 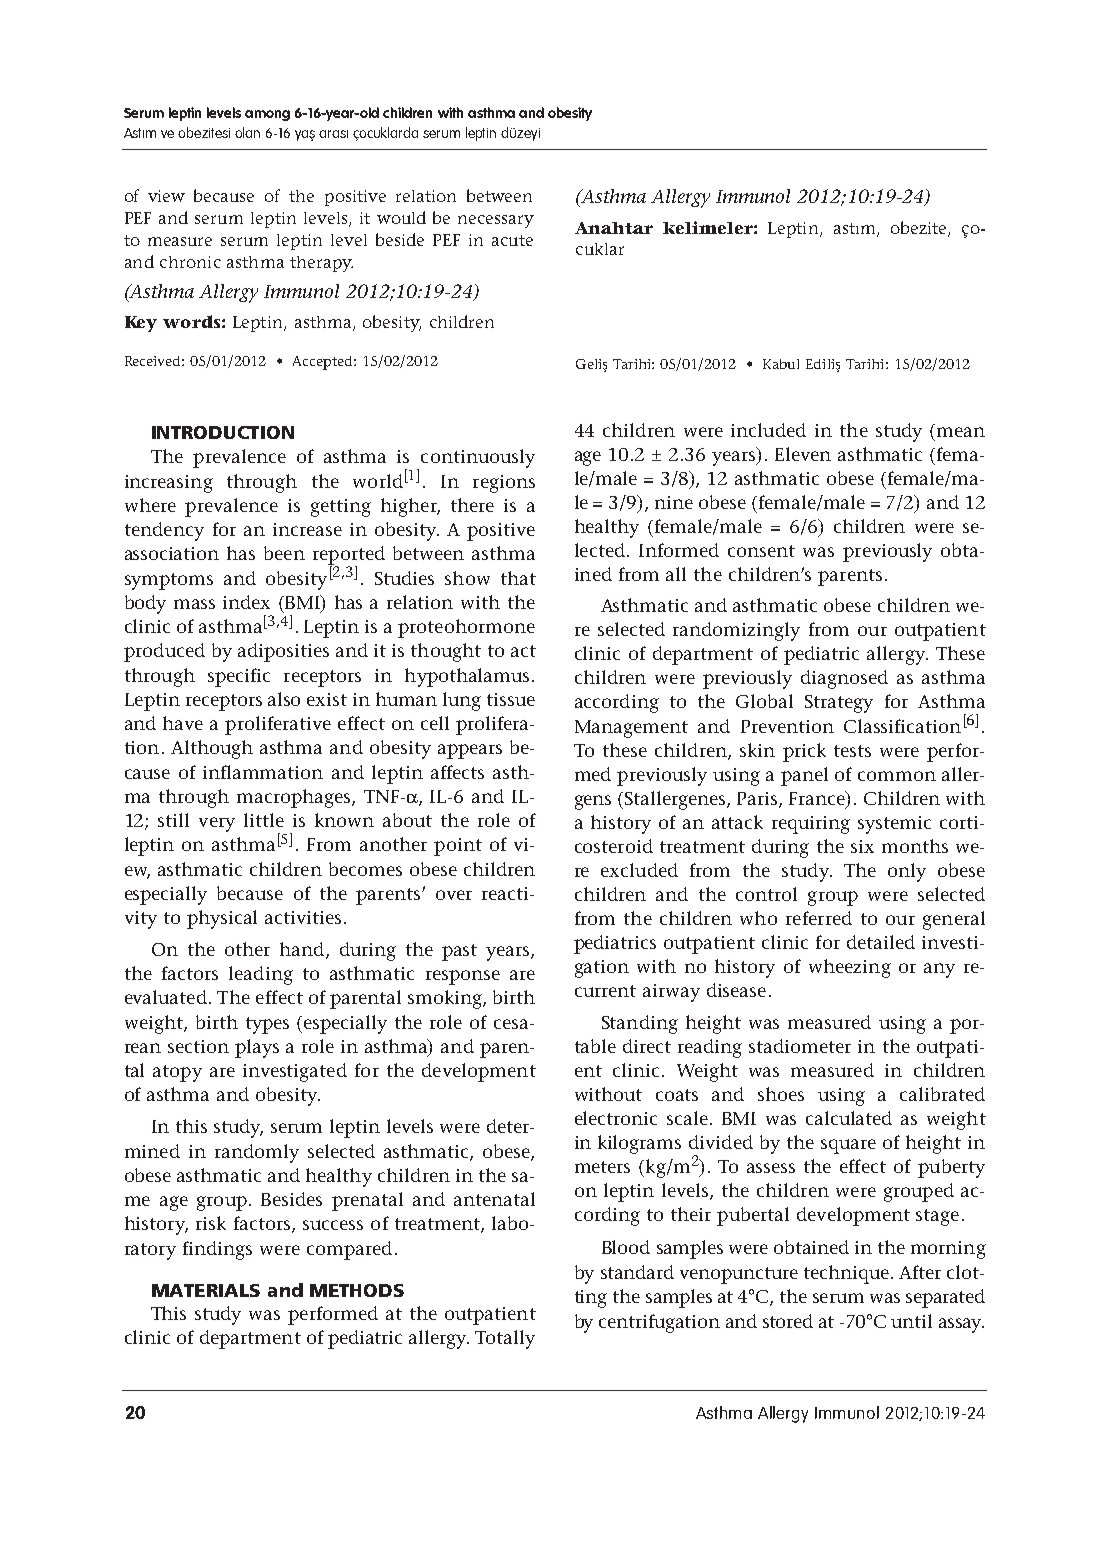 I want to click on have, so click(x=183, y=723).
